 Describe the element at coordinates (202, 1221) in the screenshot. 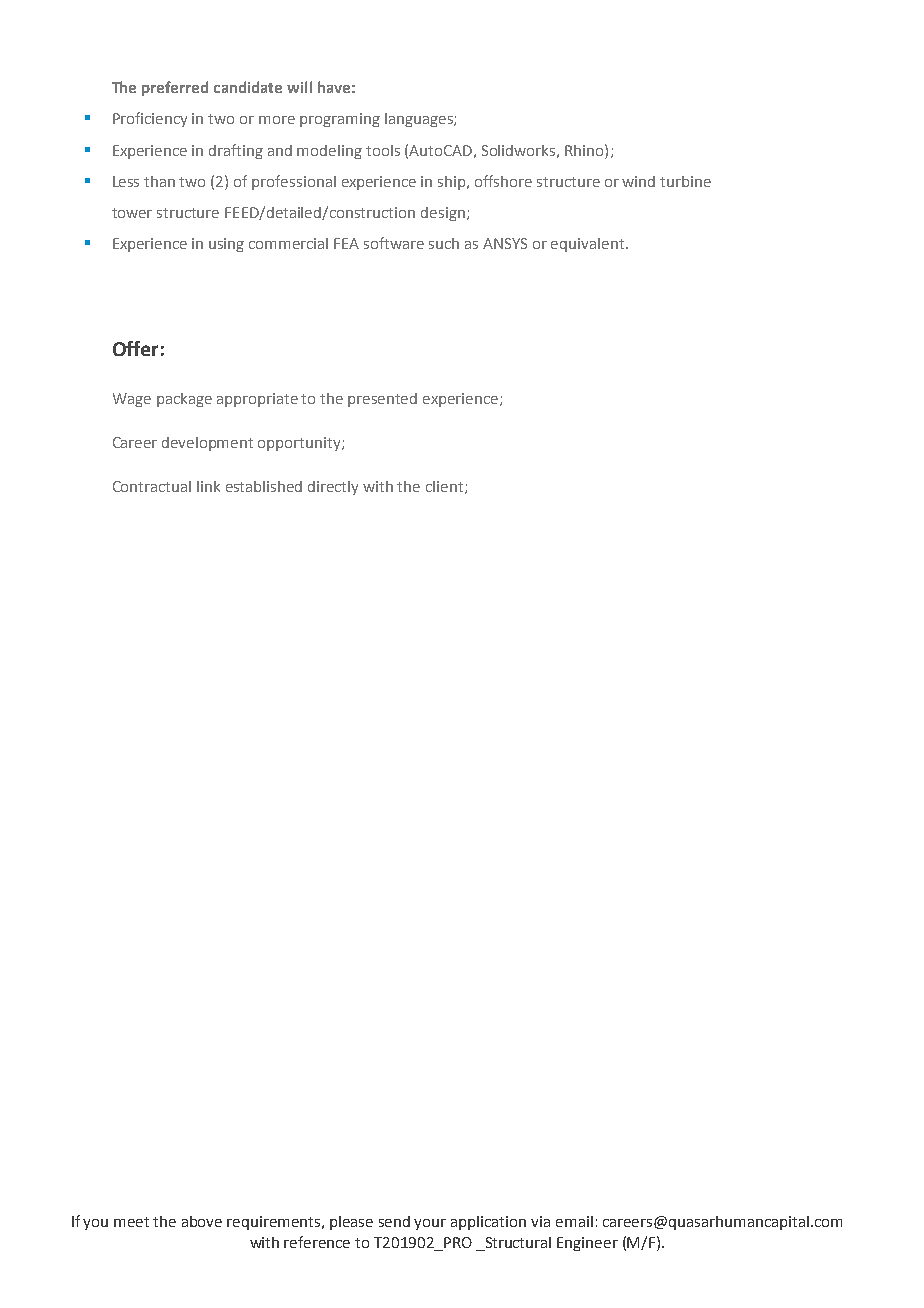

I see `above` at that location.
